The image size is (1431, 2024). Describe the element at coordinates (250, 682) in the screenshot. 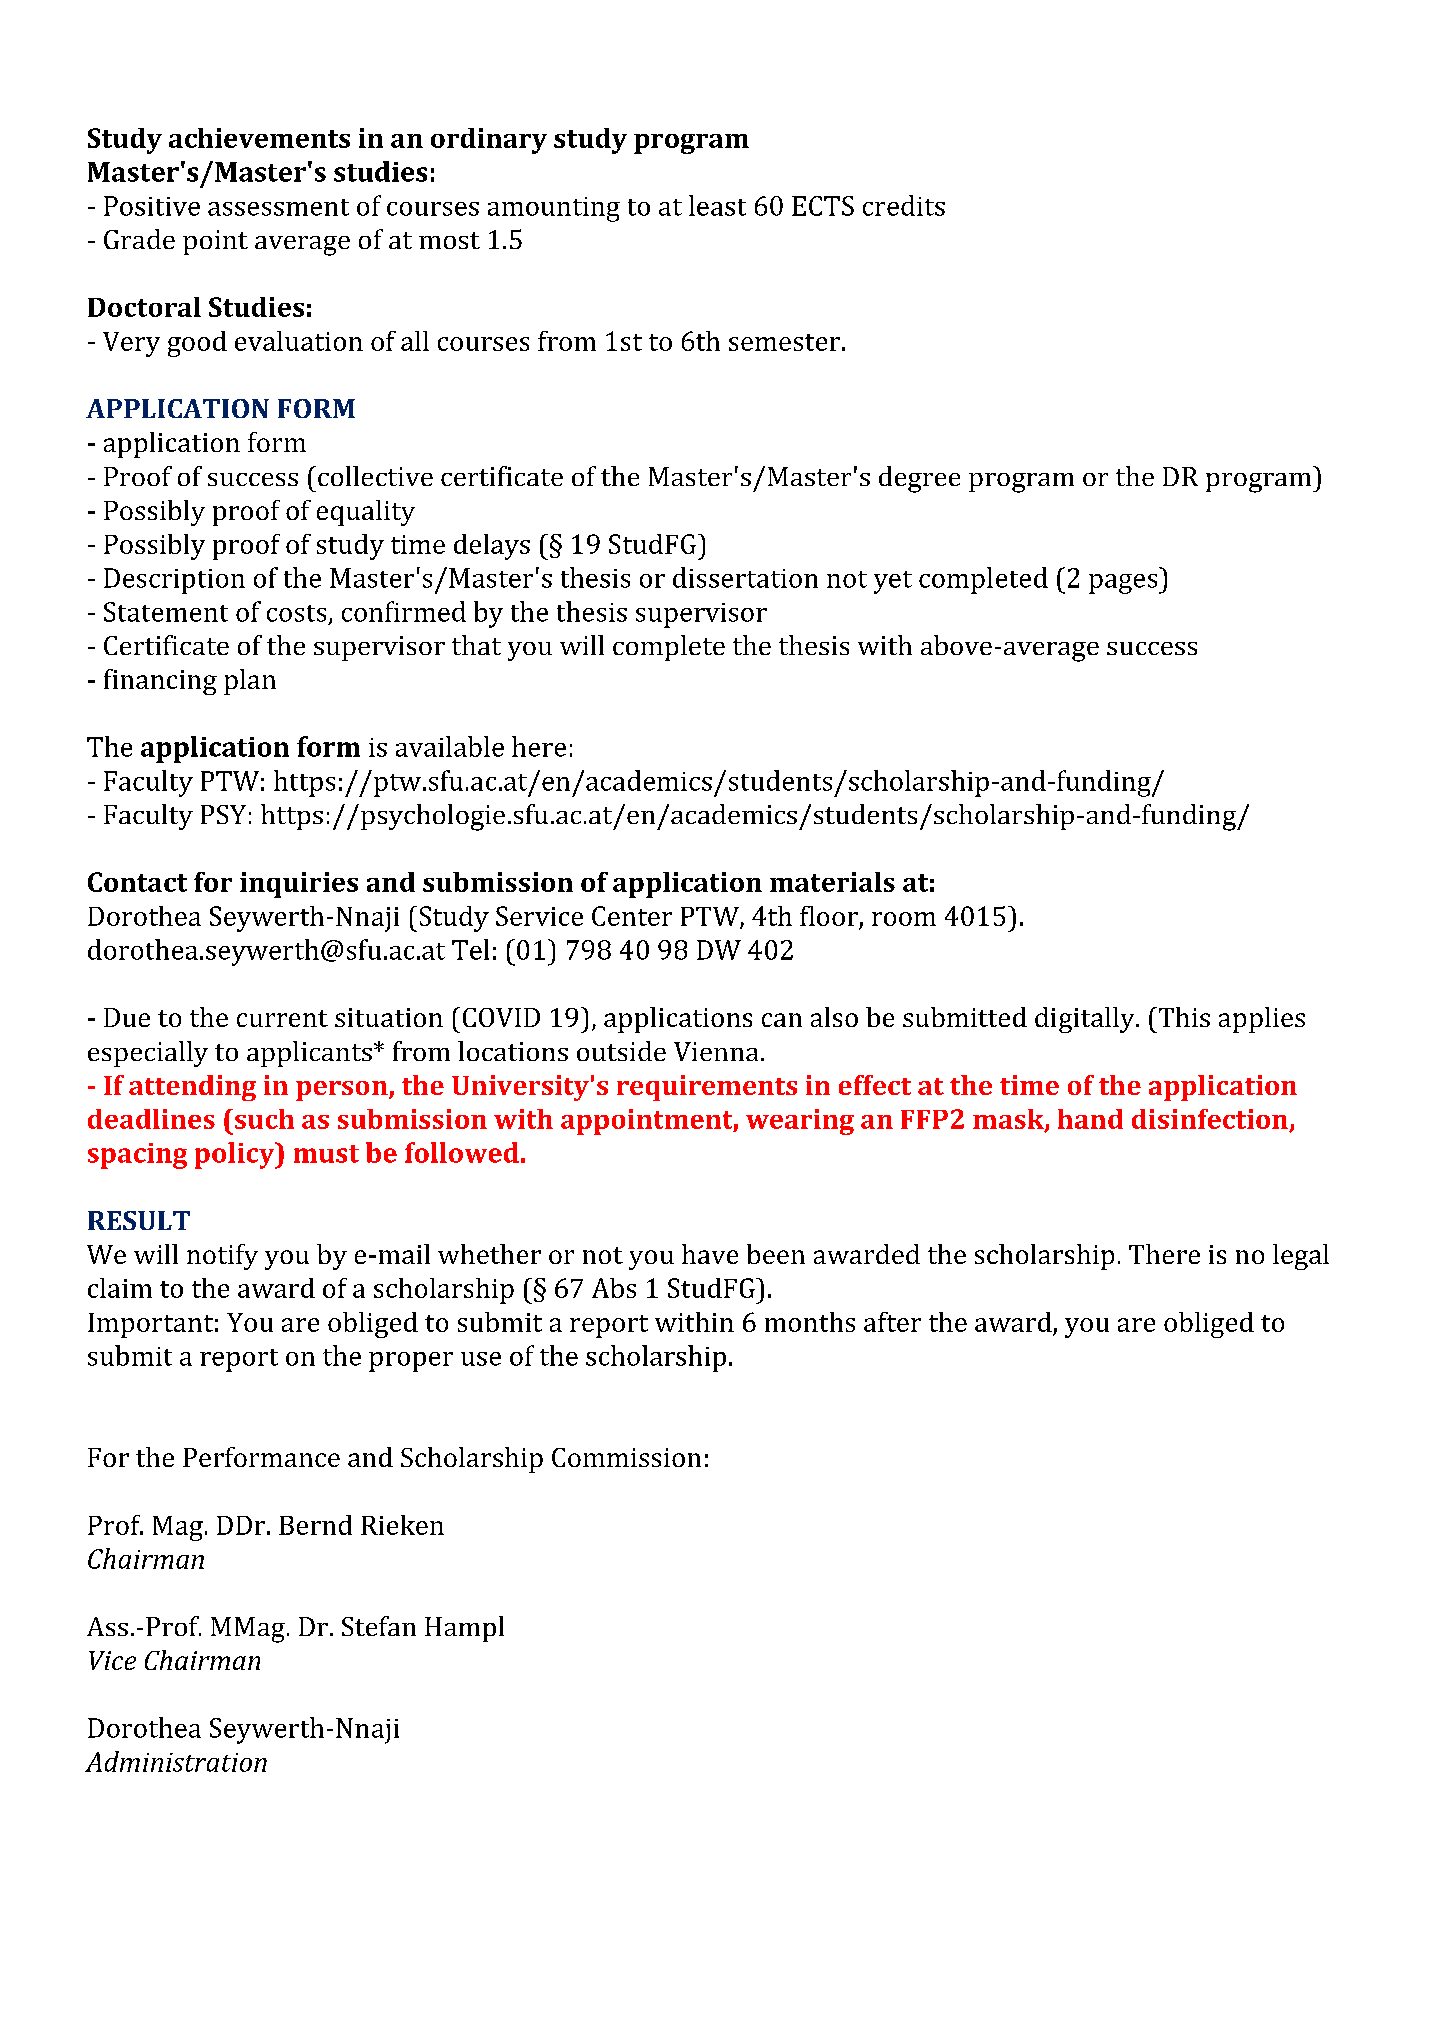

I see `plan` at that location.
